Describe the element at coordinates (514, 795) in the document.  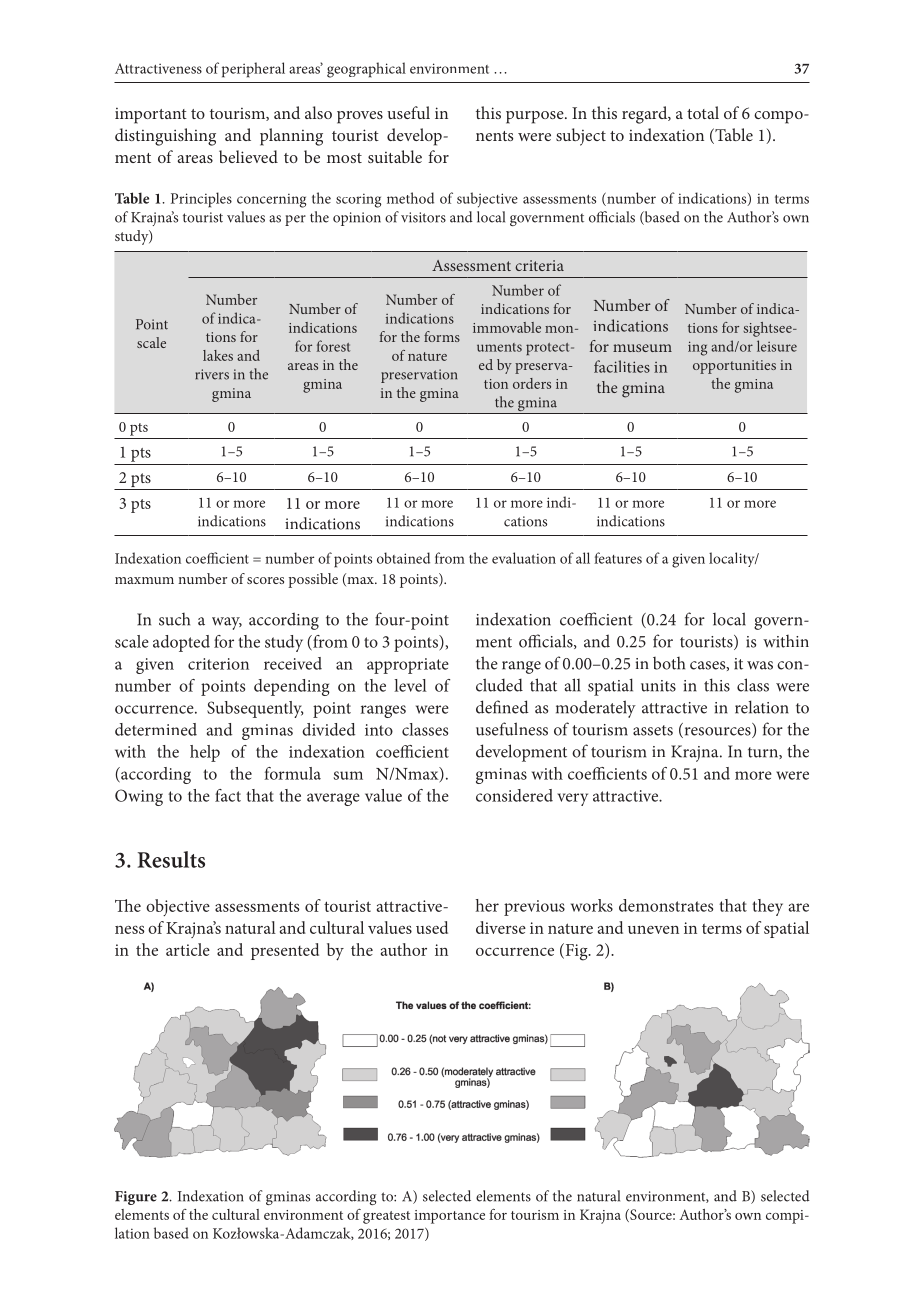
I see `considered` at that location.
